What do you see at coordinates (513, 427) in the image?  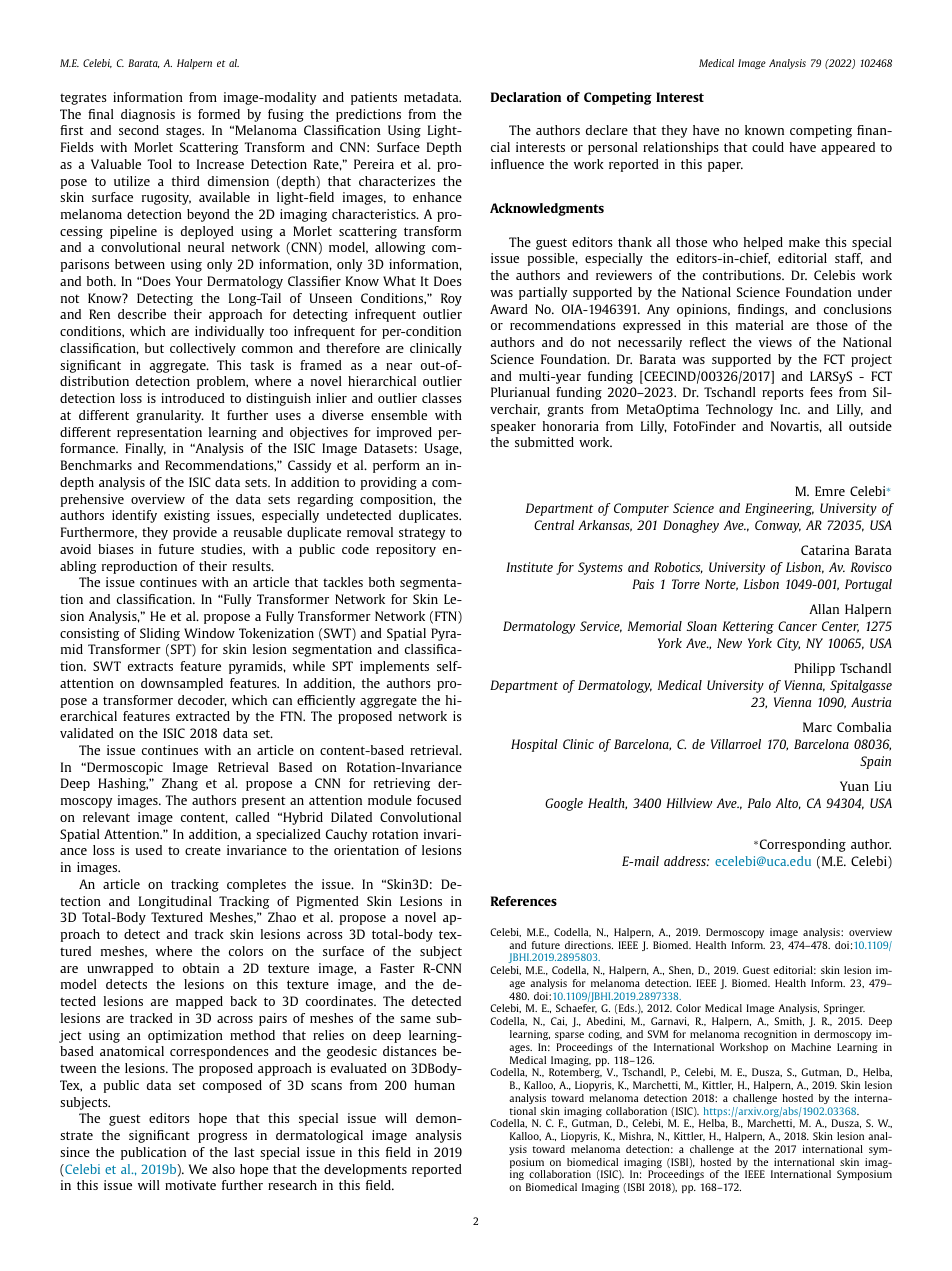 I see `speaker` at bounding box center [513, 427].
